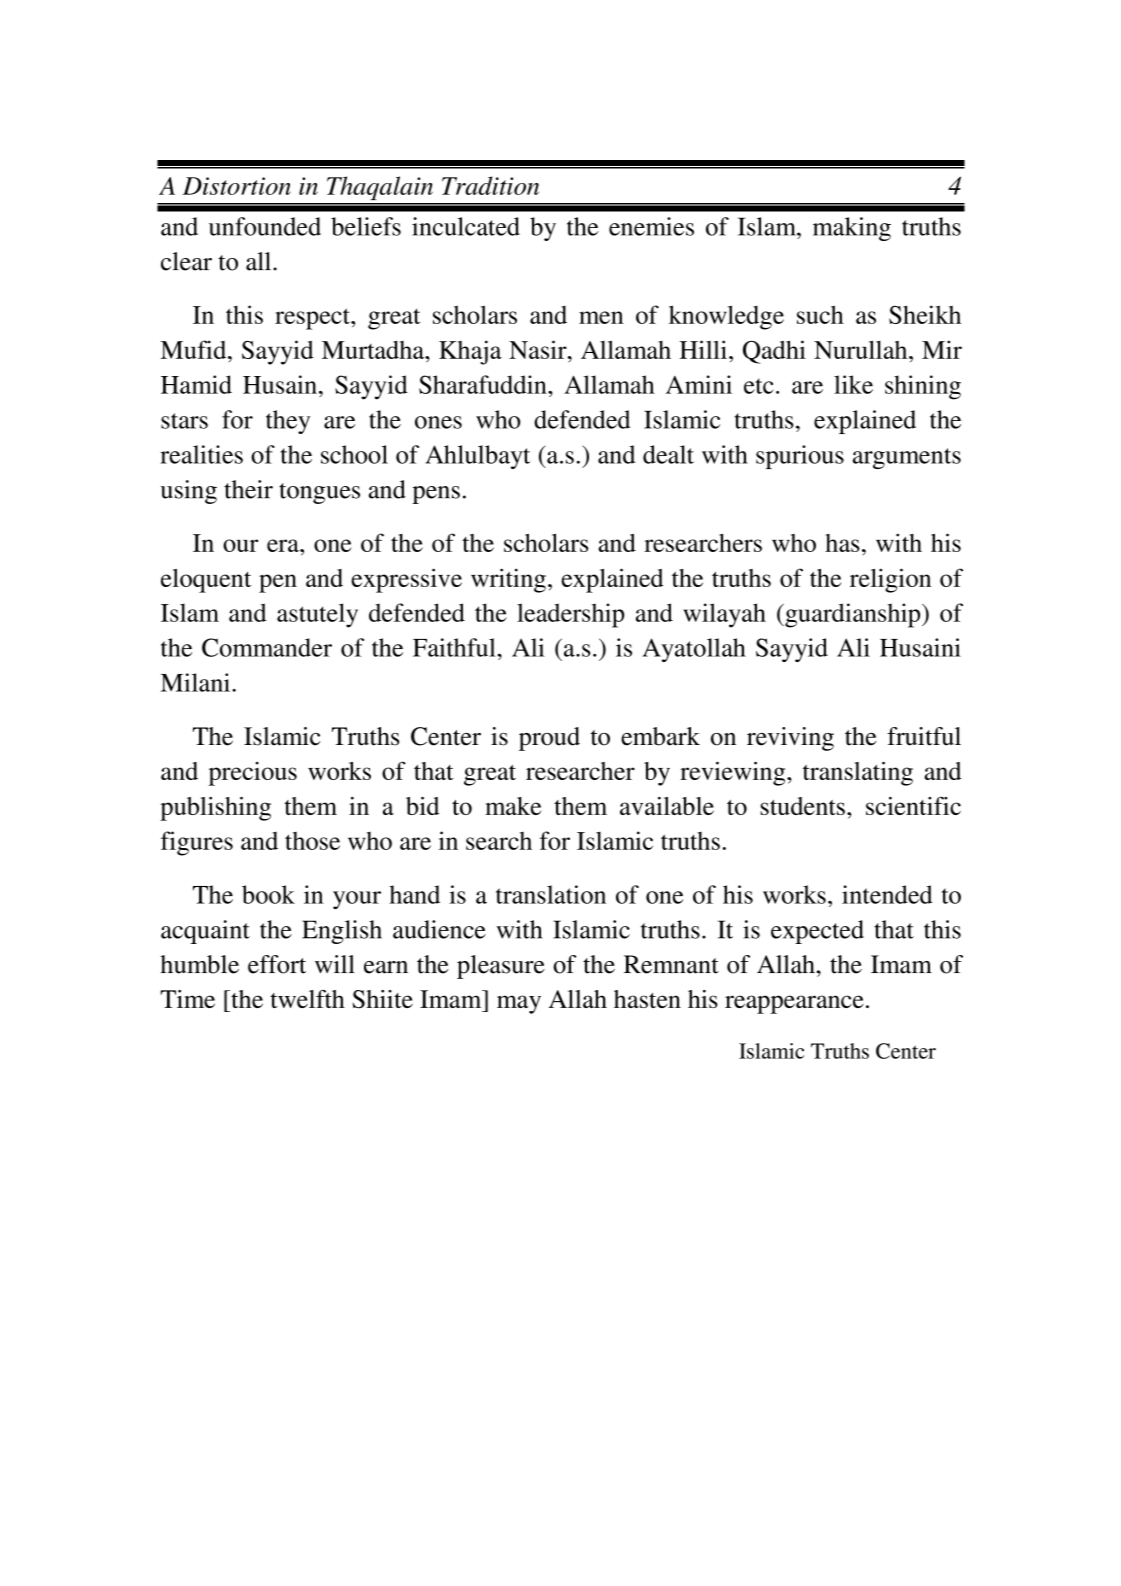 Image resolution: width=1121 pixels, height=1586 pixels. Describe the element at coordinates (668, 454) in the document. I see `dealt` at that location.
